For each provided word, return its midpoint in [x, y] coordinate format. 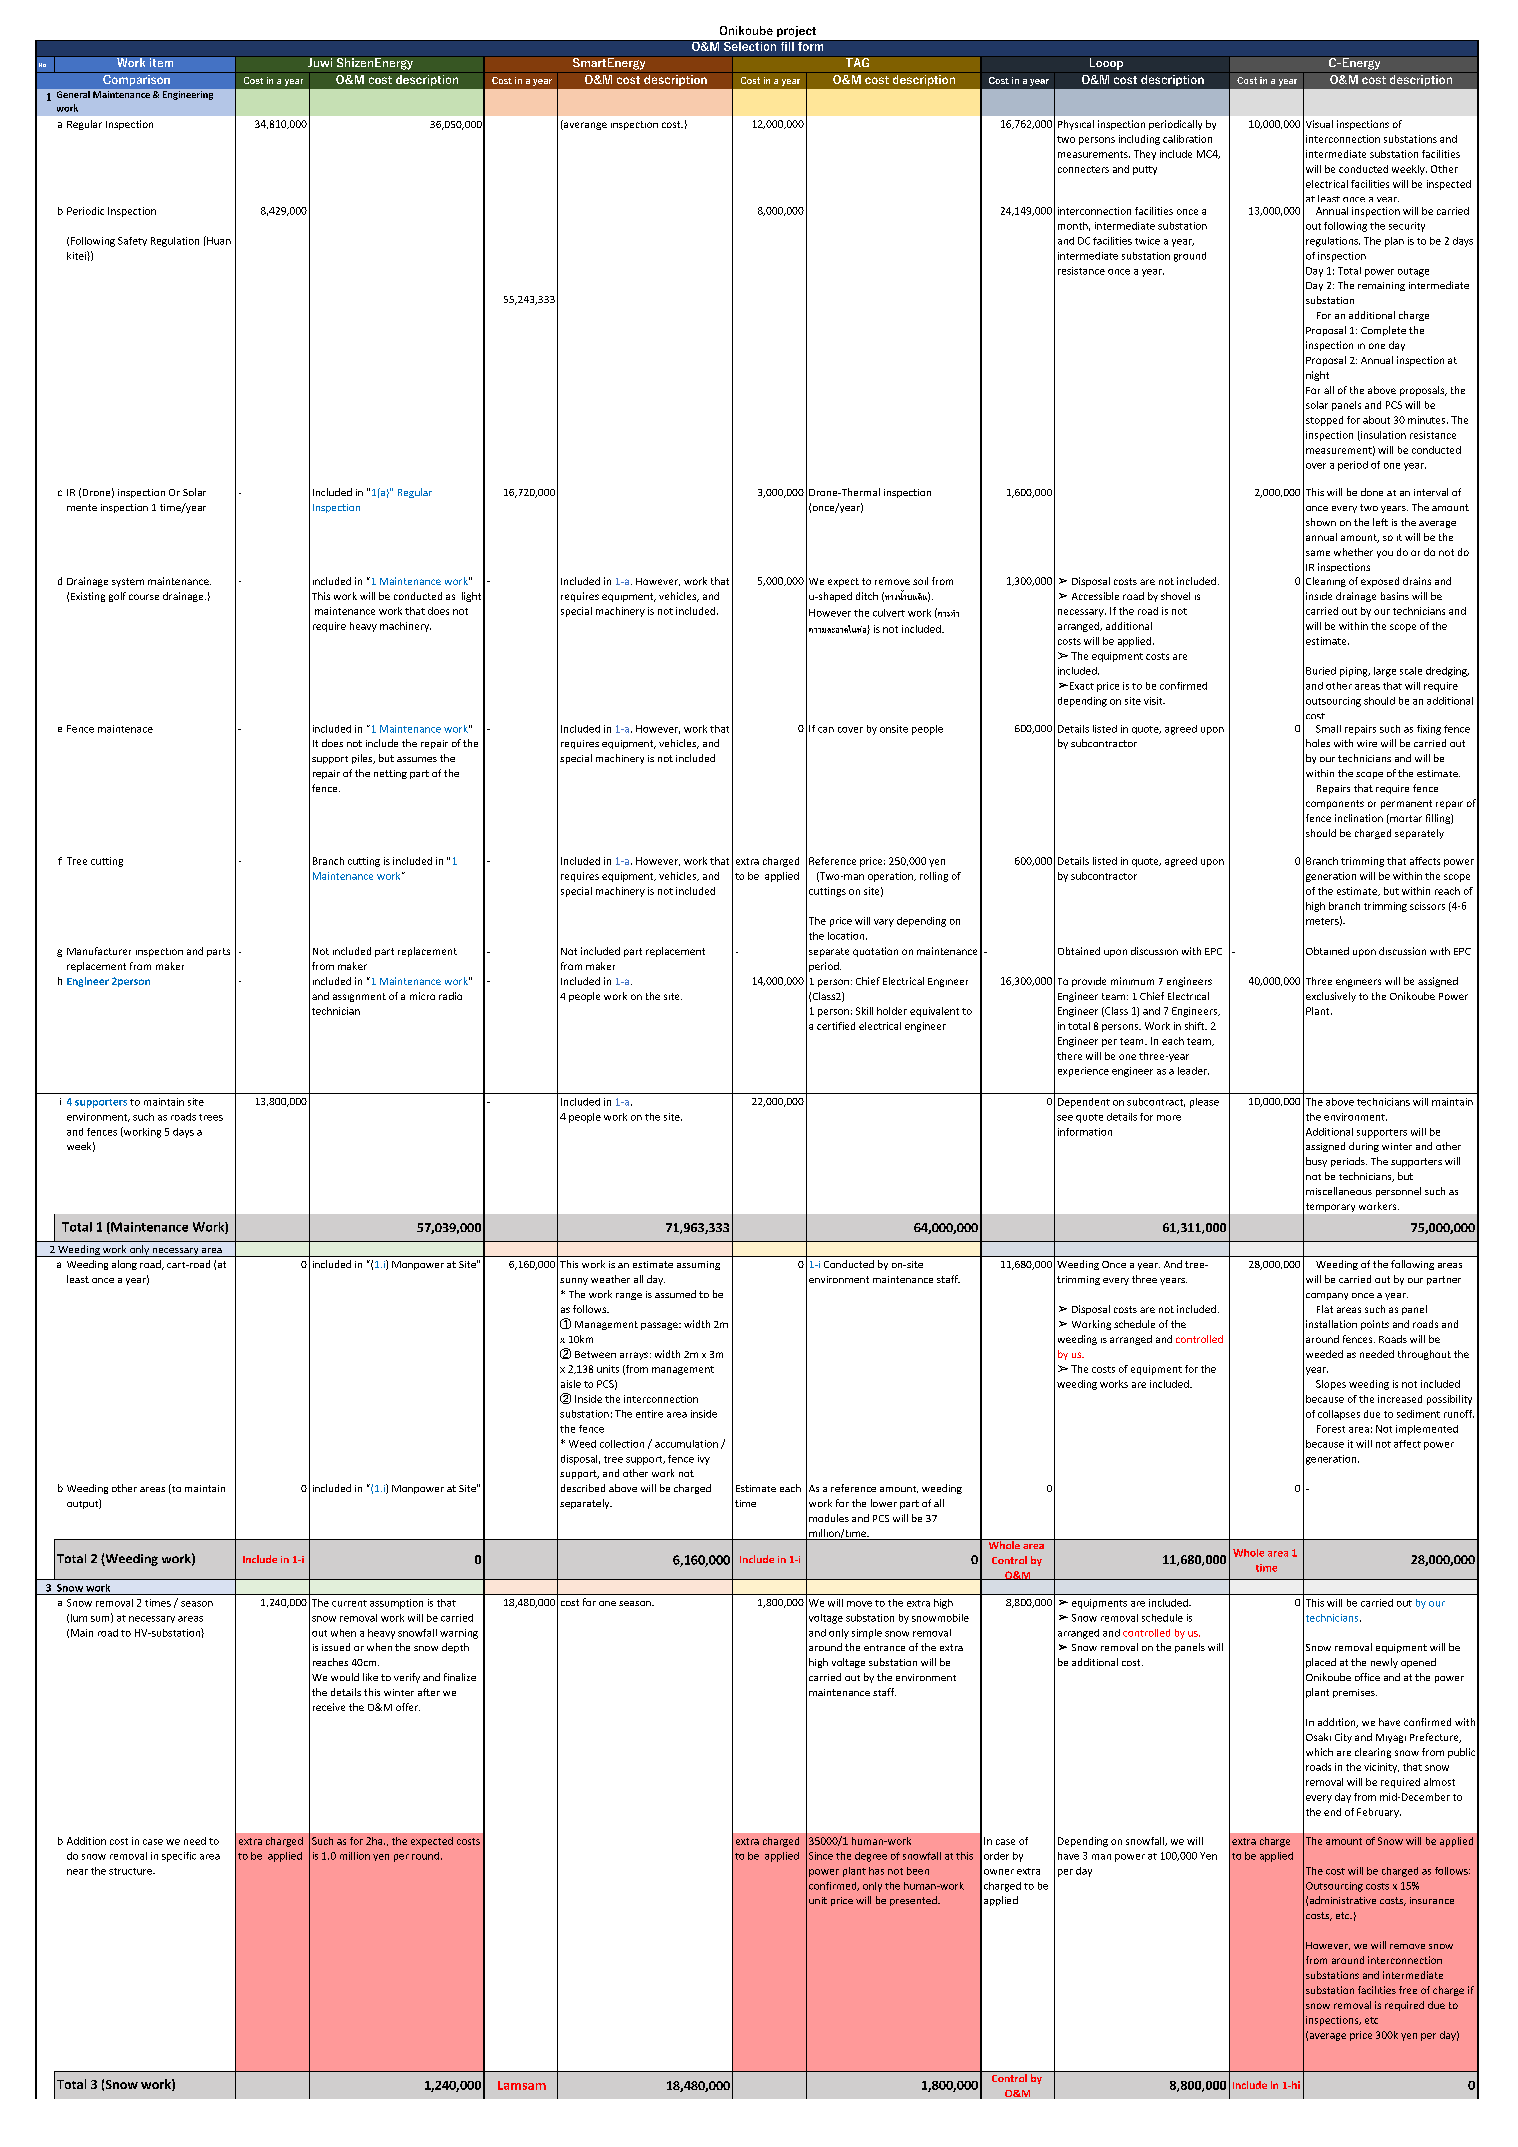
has [876, 1871]
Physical [1076, 125]
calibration [1187, 139]
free [1408, 1990]
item [162, 61]
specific [179, 1857]
